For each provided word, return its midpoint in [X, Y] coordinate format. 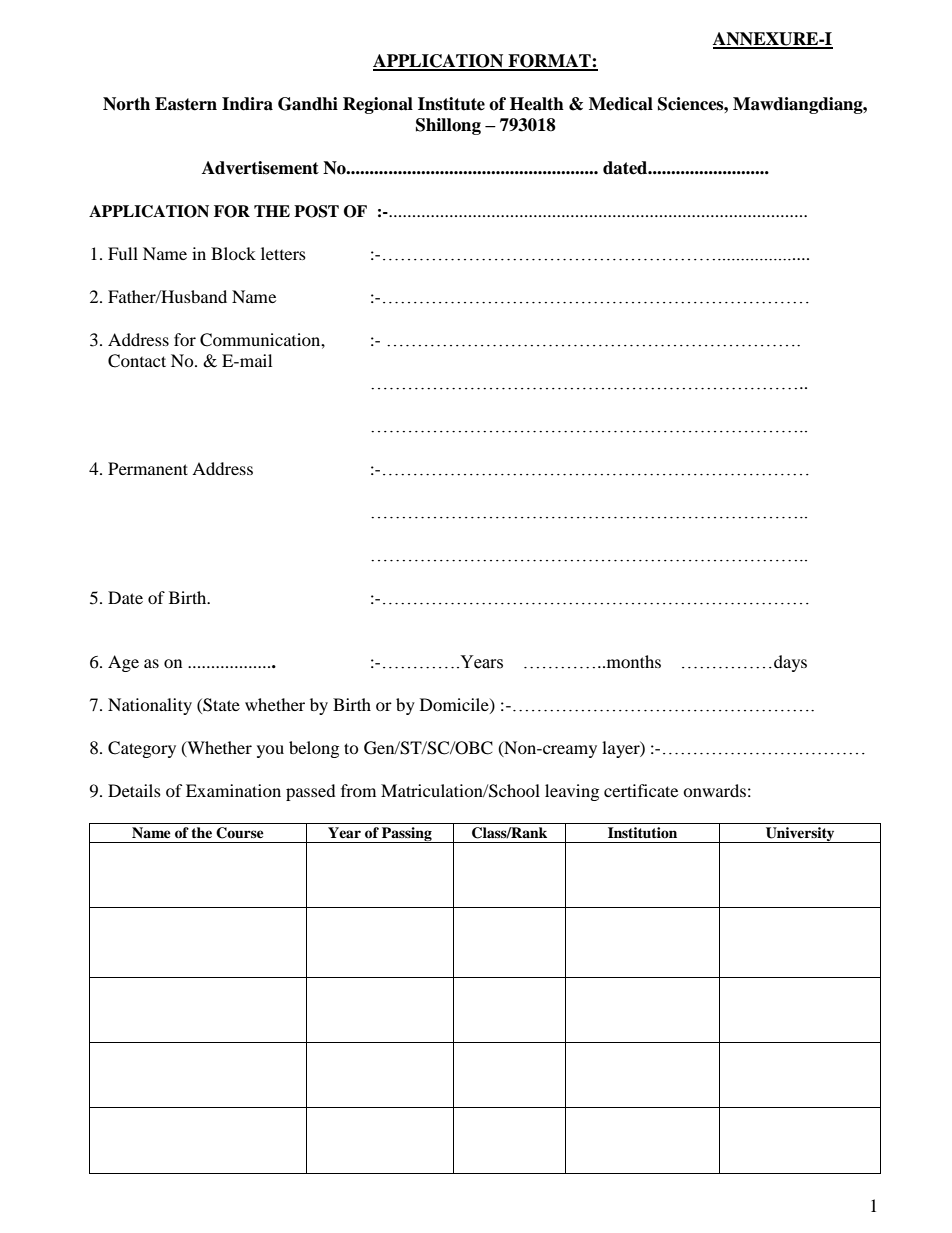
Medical [621, 104]
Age [123, 663]
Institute [451, 104]
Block [233, 253]
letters [283, 253]
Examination [233, 790]
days [790, 663]
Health [537, 104]
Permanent [148, 468]
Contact [137, 361]
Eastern [186, 104]
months [632, 661]
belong [314, 749]
